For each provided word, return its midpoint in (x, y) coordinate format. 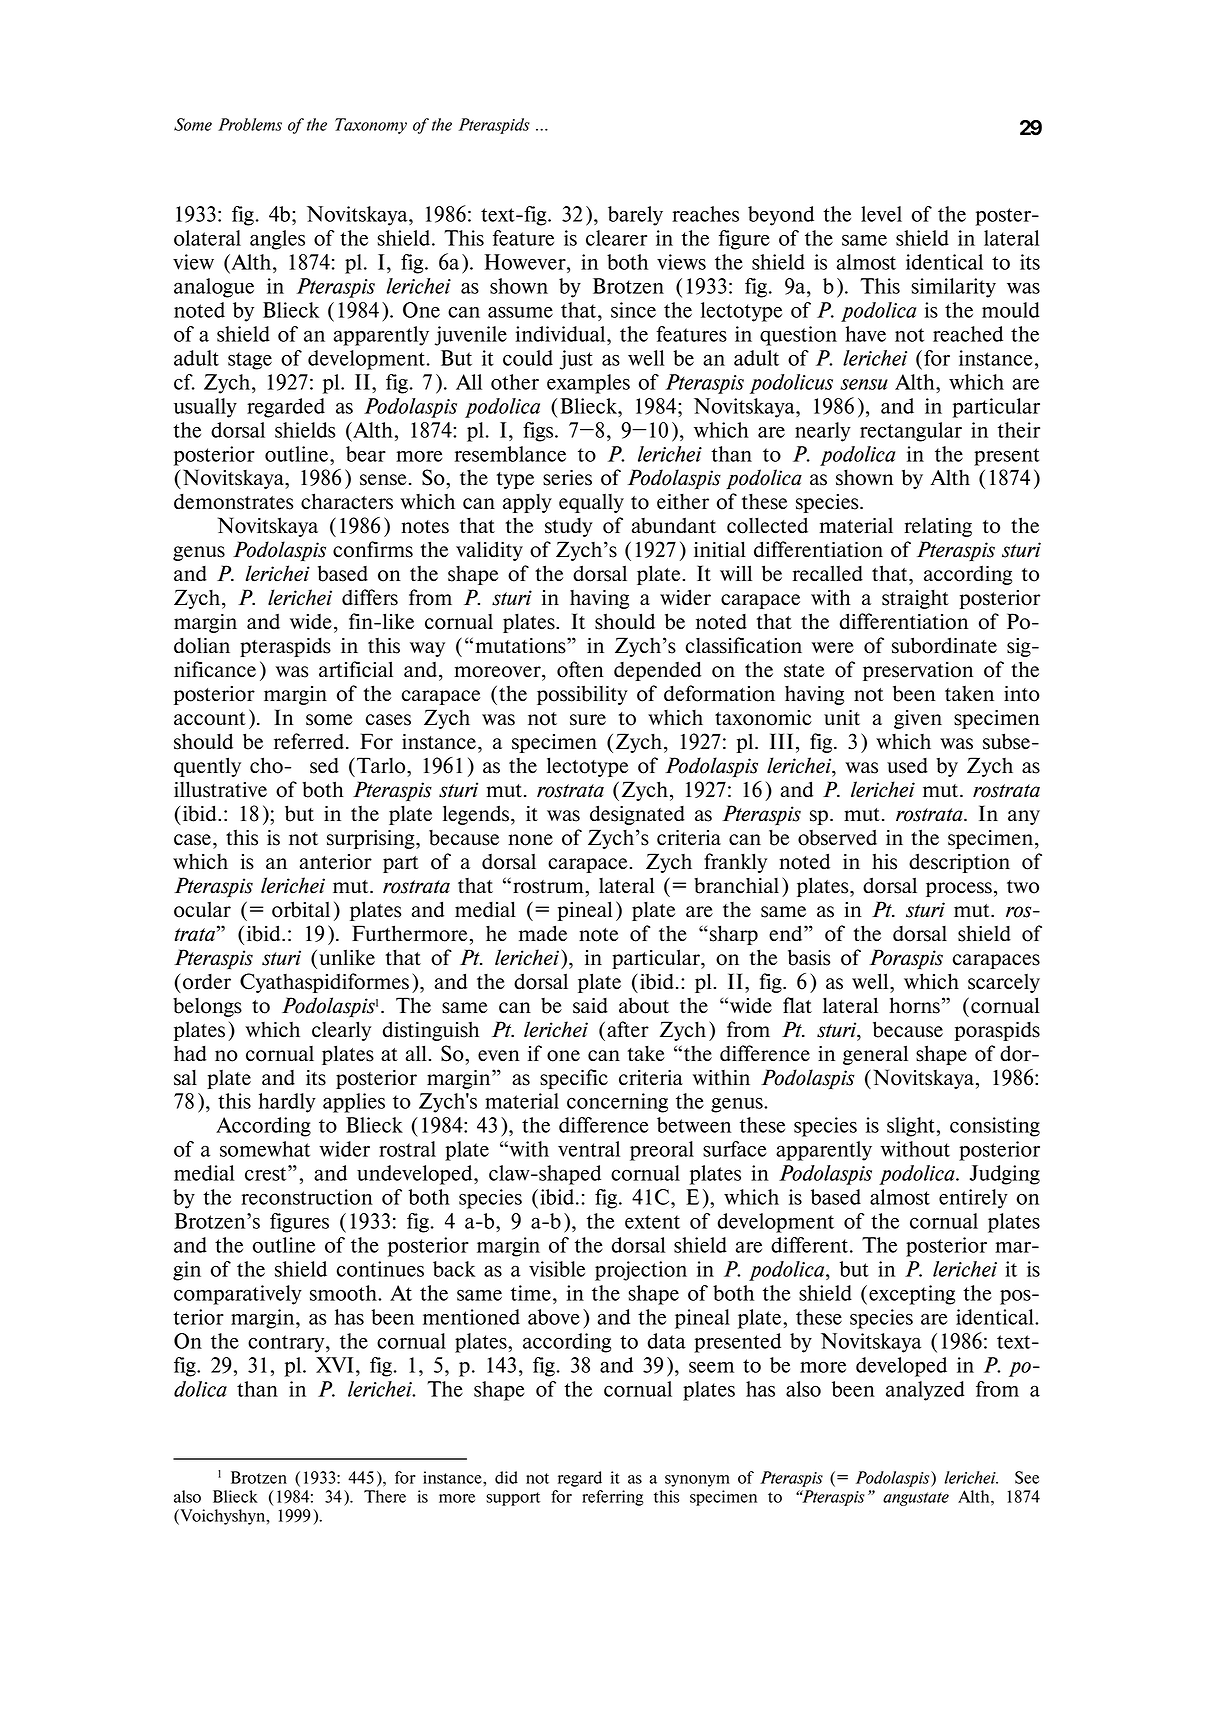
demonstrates (233, 501)
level (881, 214)
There (385, 1496)
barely (635, 216)
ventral (589, 1149)
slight (911, 1127)
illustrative (220, 789)
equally (591, 503)
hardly (287, 1103)
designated (637, 815)
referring (613, 1498)
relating (938, 527)
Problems (250, 124)
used (907, 766)
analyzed (925, 1391)
